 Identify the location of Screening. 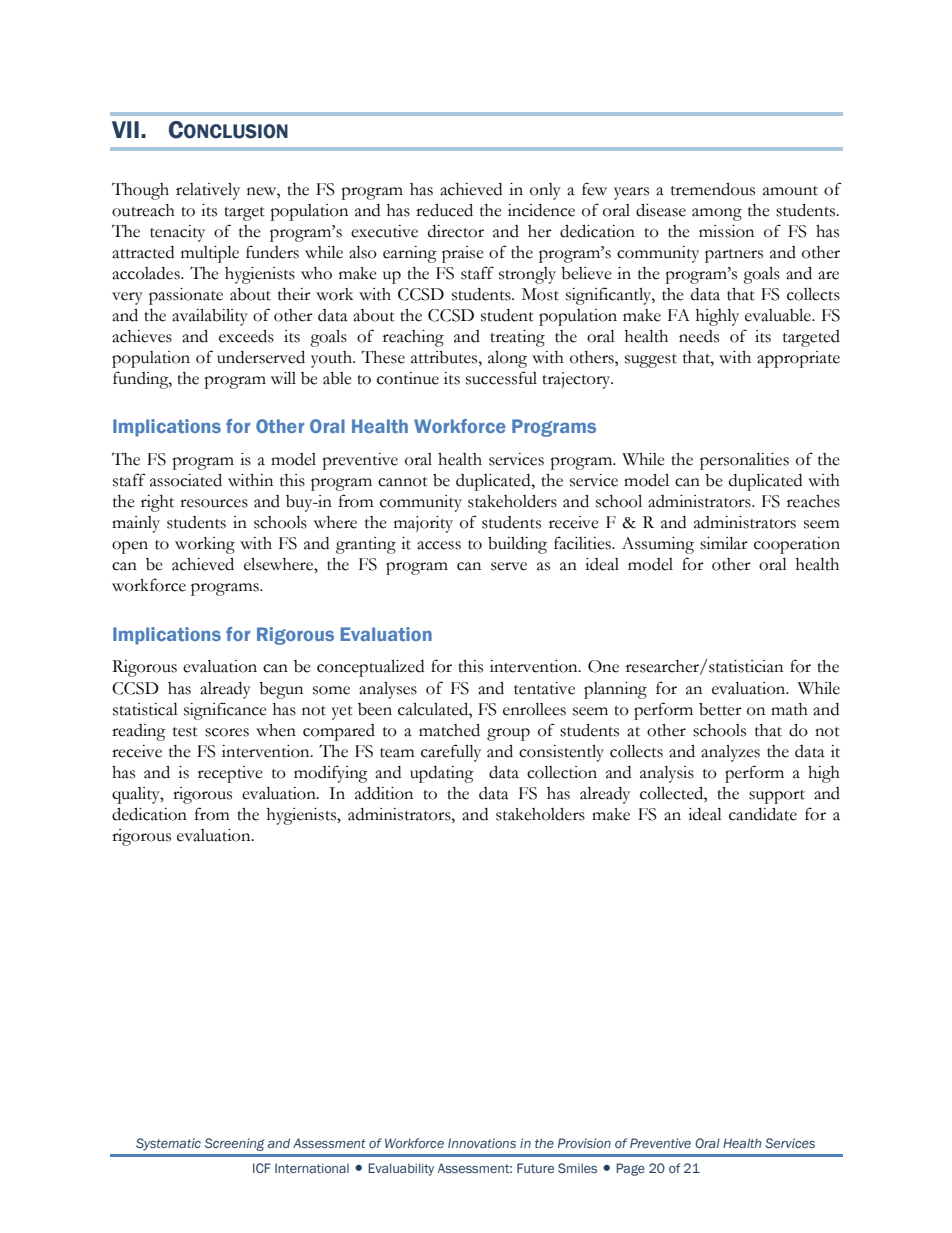
(234, 1144).
